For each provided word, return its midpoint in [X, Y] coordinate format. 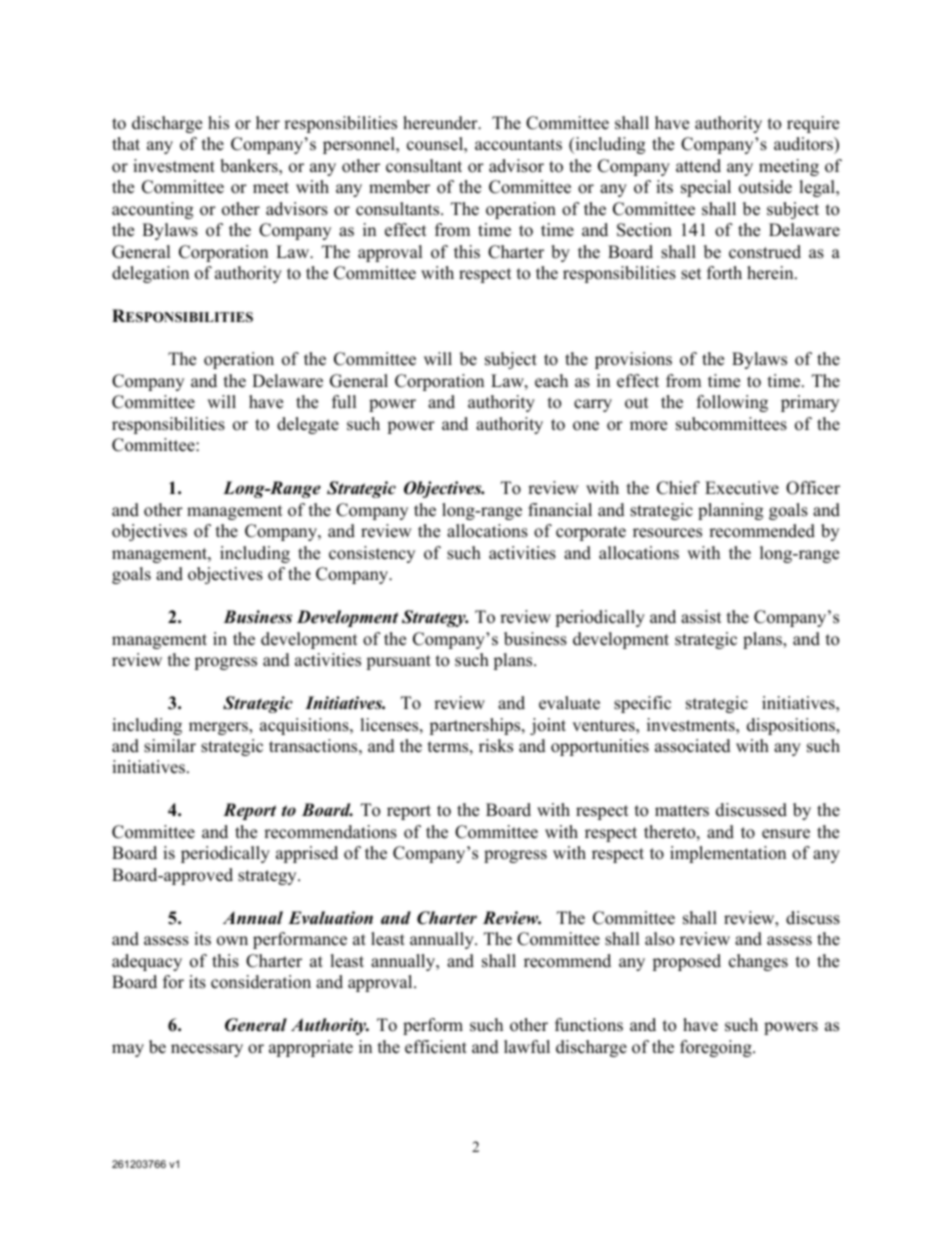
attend [698, 166]
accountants [518, 145]
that [126, 143]
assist [701, 617]
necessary [207, 1050]
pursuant [398, 662]
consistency [372, 554]
